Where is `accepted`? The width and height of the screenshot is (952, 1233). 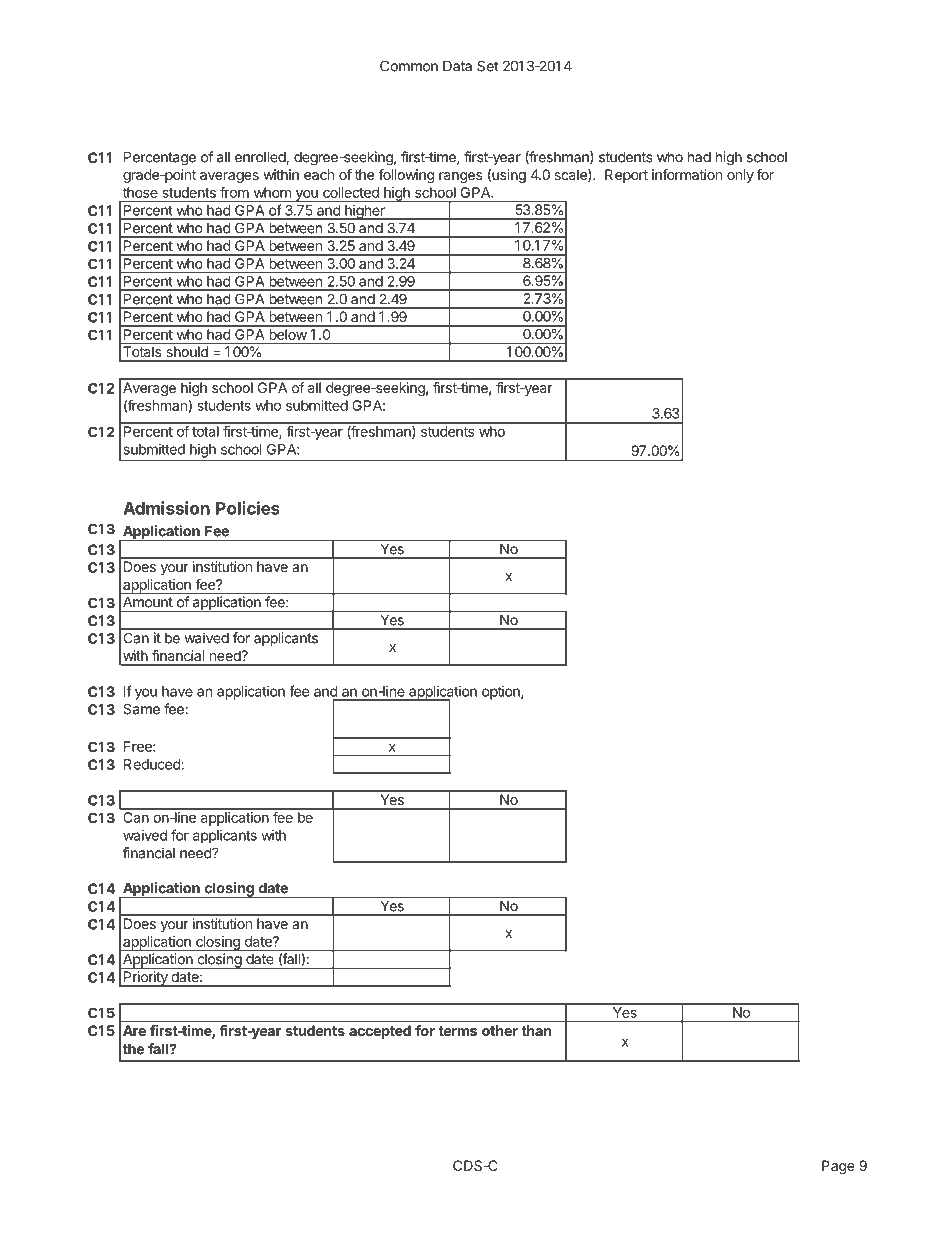 accepted is located at coordinates (380, 1032).
